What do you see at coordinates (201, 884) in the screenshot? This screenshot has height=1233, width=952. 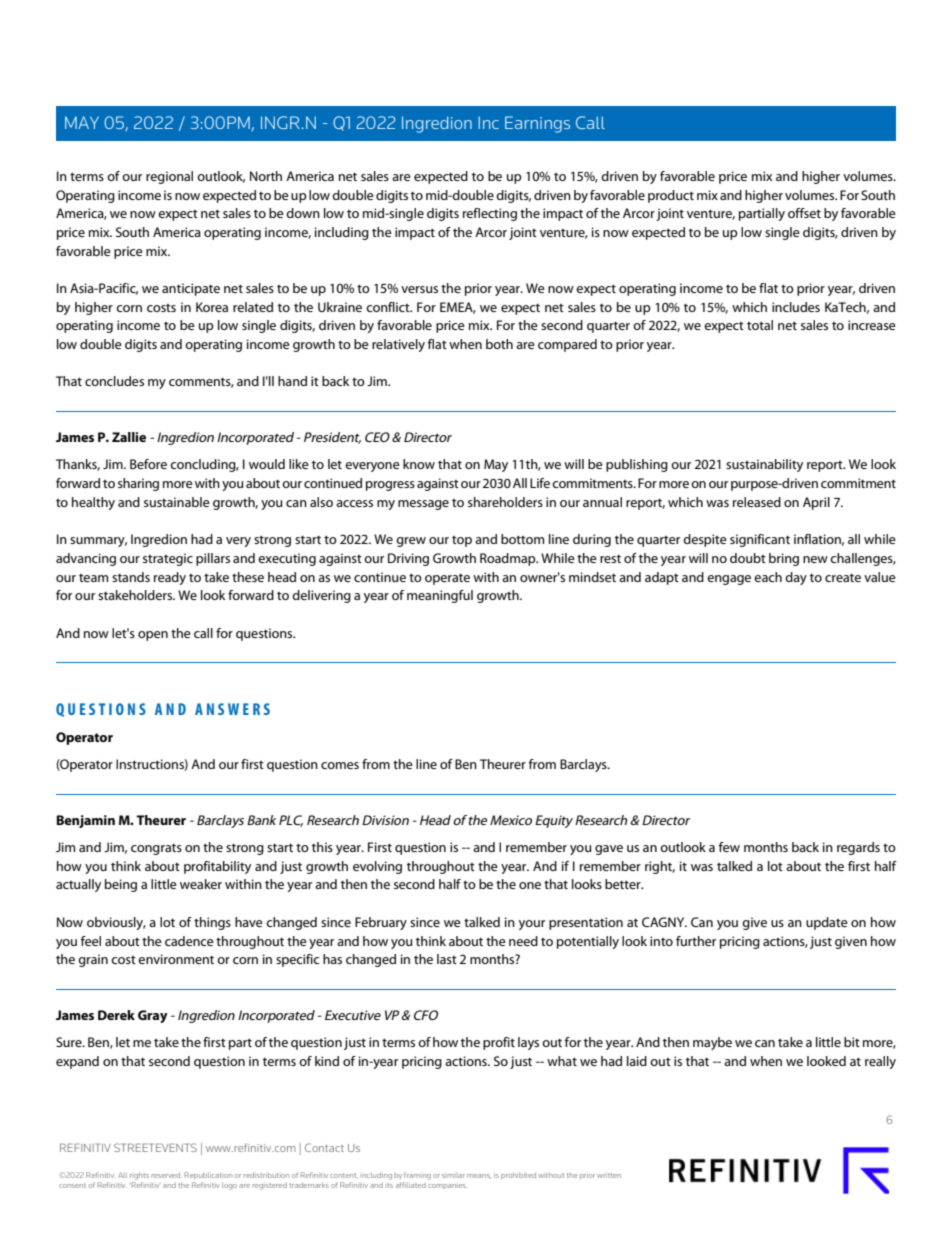 I see `weaker` at bounding box center [201, 884].
